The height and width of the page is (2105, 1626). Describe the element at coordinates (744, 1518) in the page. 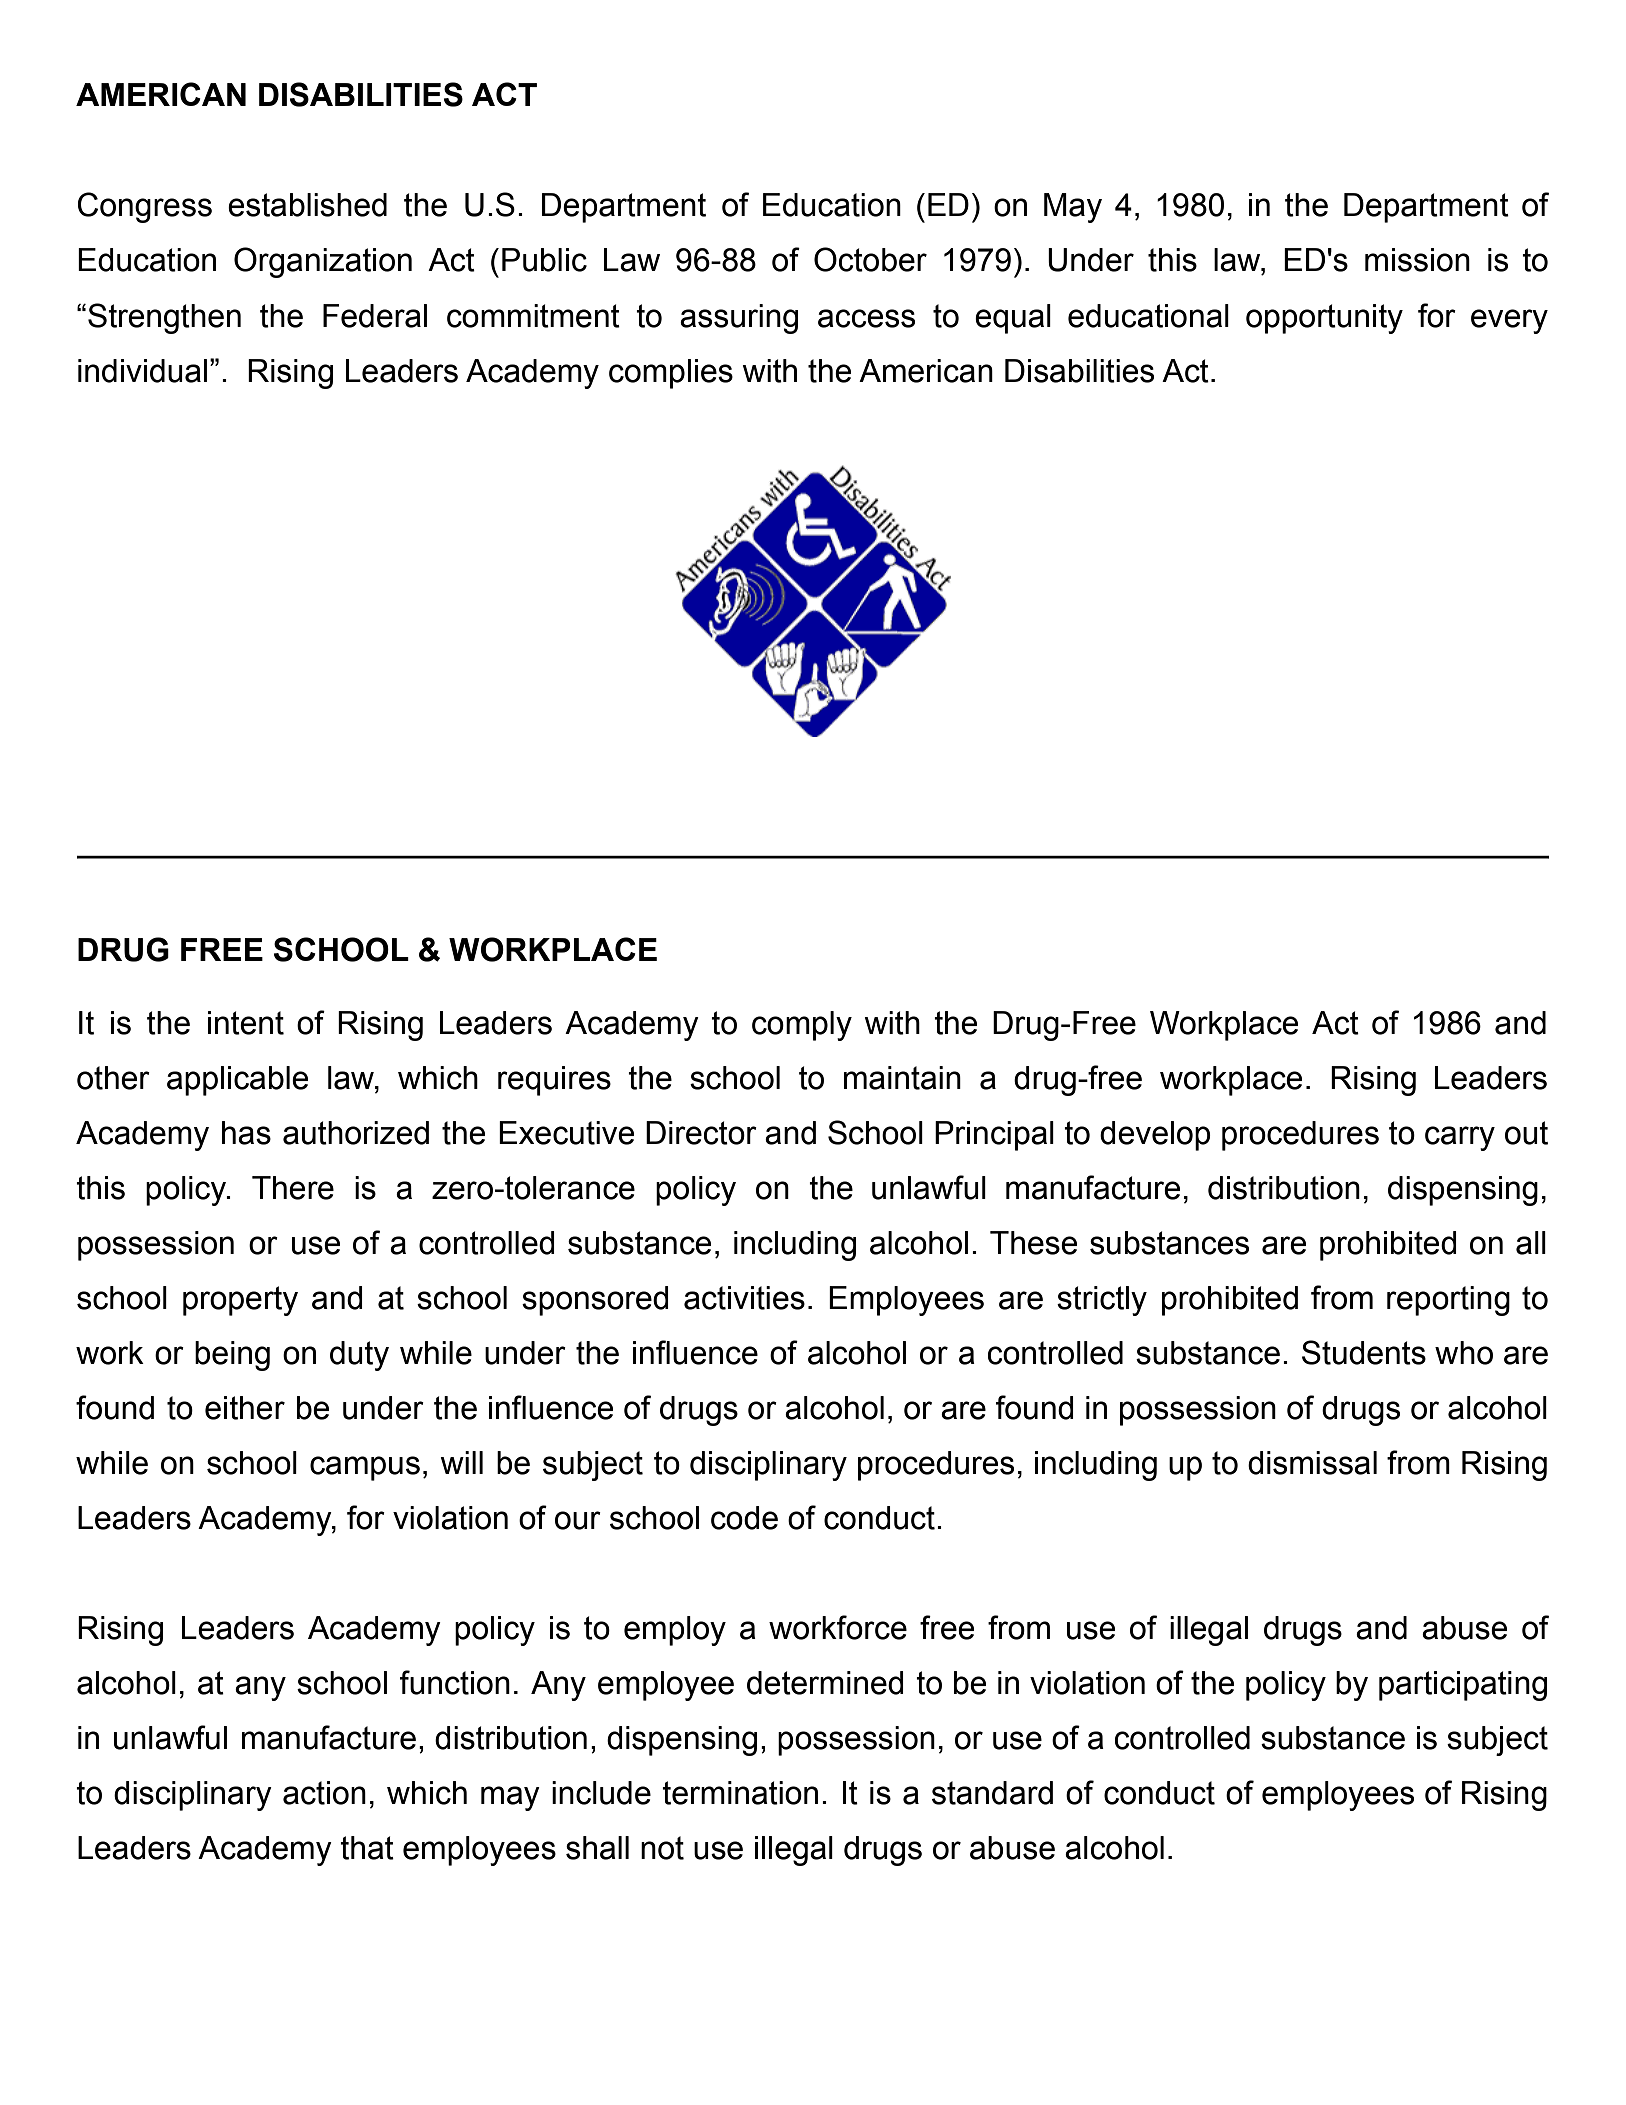

I see `code` at that location.
